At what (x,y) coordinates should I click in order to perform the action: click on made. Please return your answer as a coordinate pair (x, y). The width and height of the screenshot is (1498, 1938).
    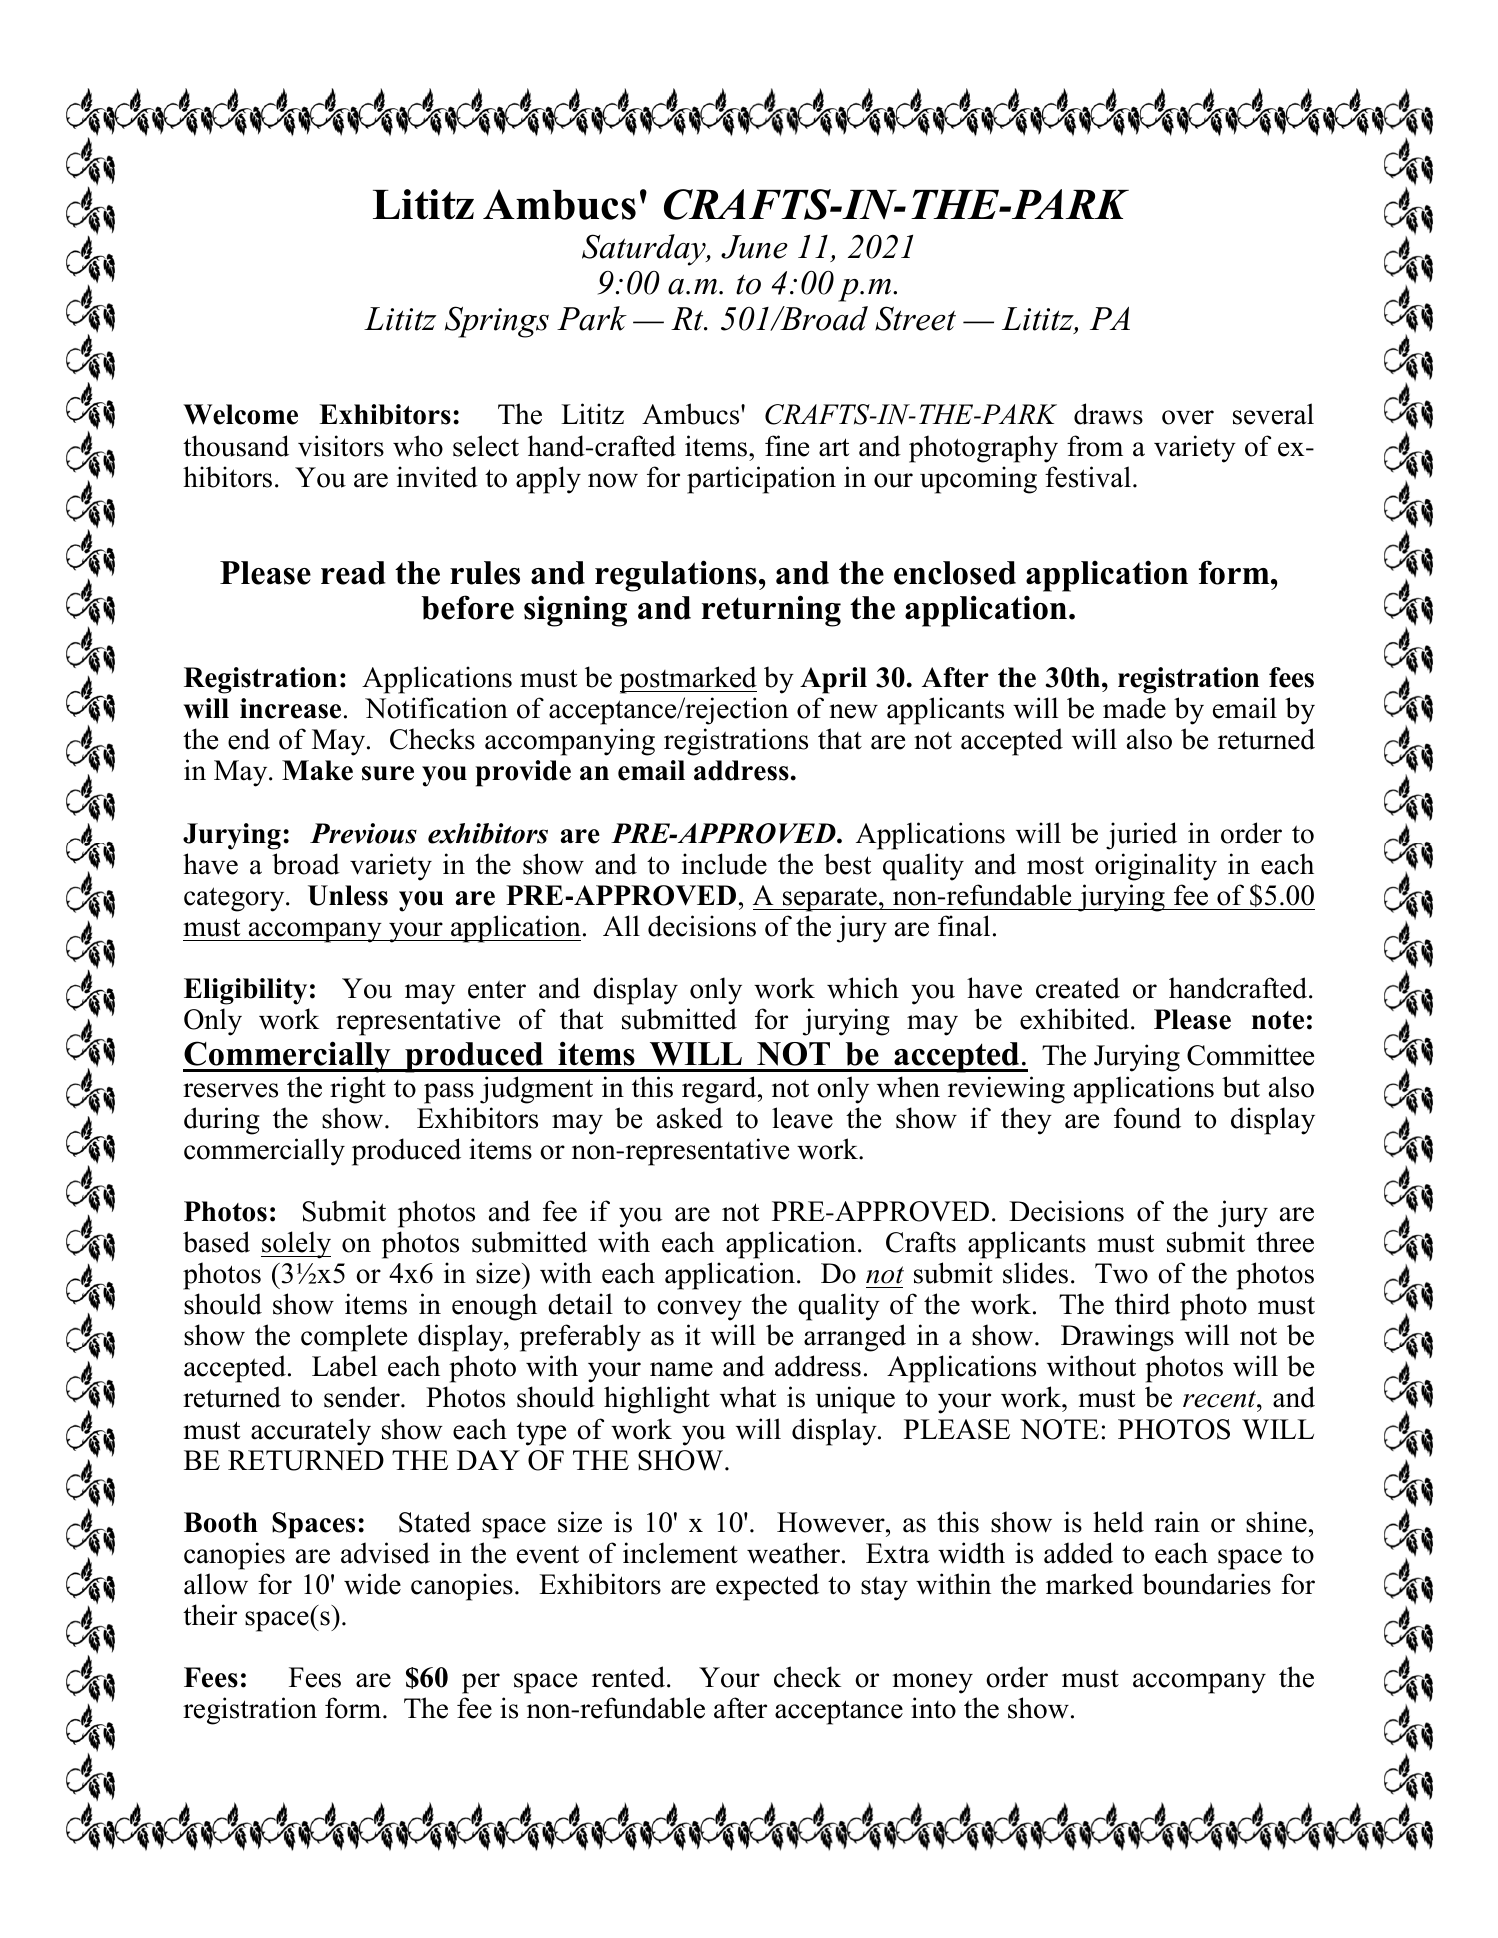
    Looking at the image, I should click on (1134, 708).
